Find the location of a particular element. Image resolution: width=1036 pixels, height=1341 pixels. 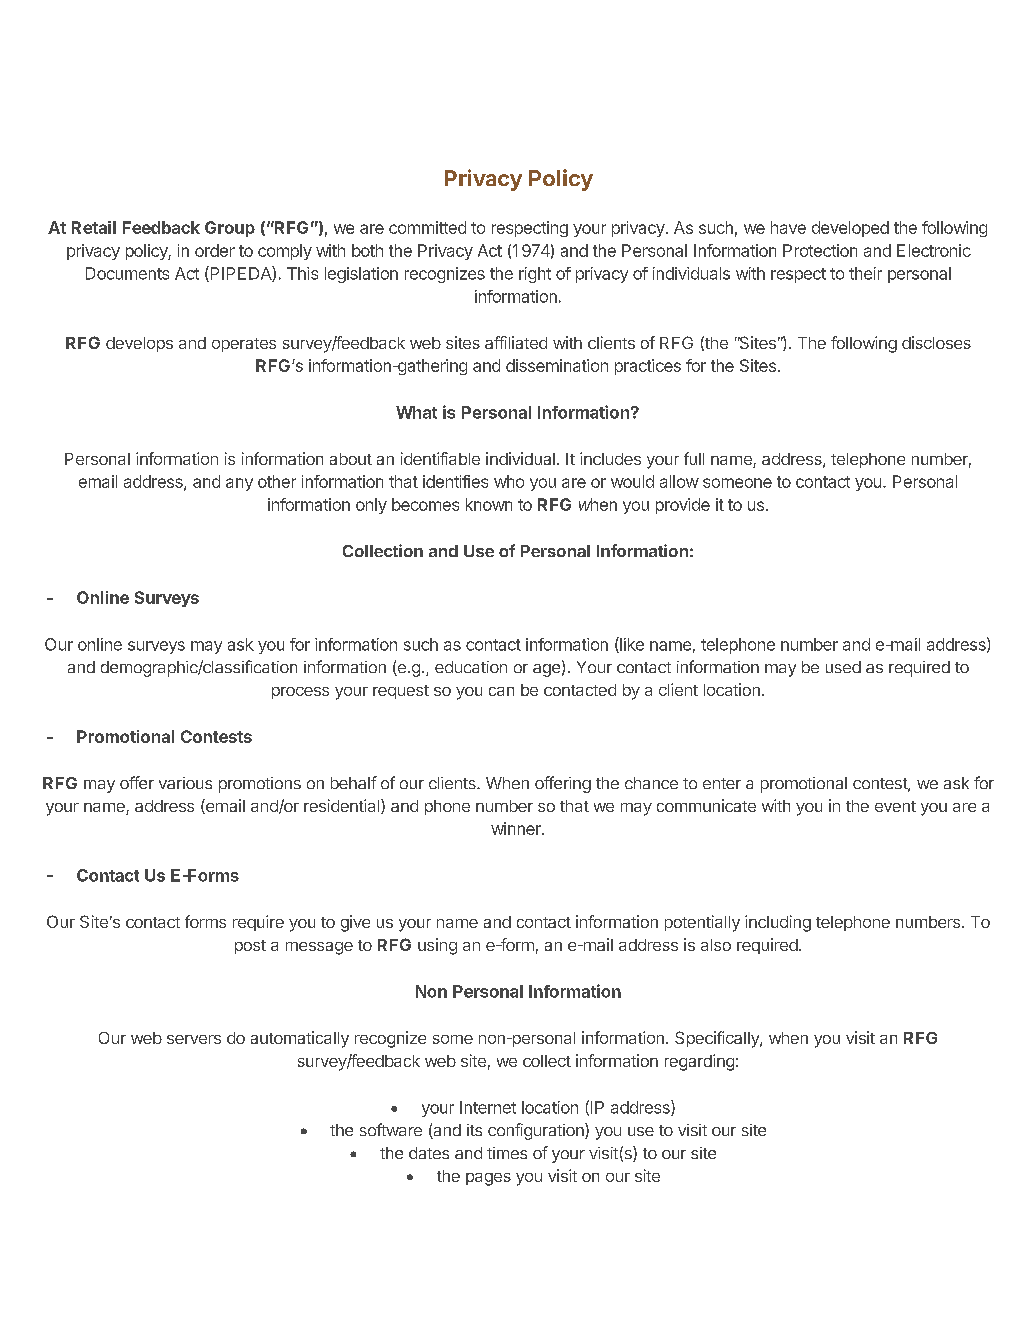

Protection is located at coordinates (820, 250).
